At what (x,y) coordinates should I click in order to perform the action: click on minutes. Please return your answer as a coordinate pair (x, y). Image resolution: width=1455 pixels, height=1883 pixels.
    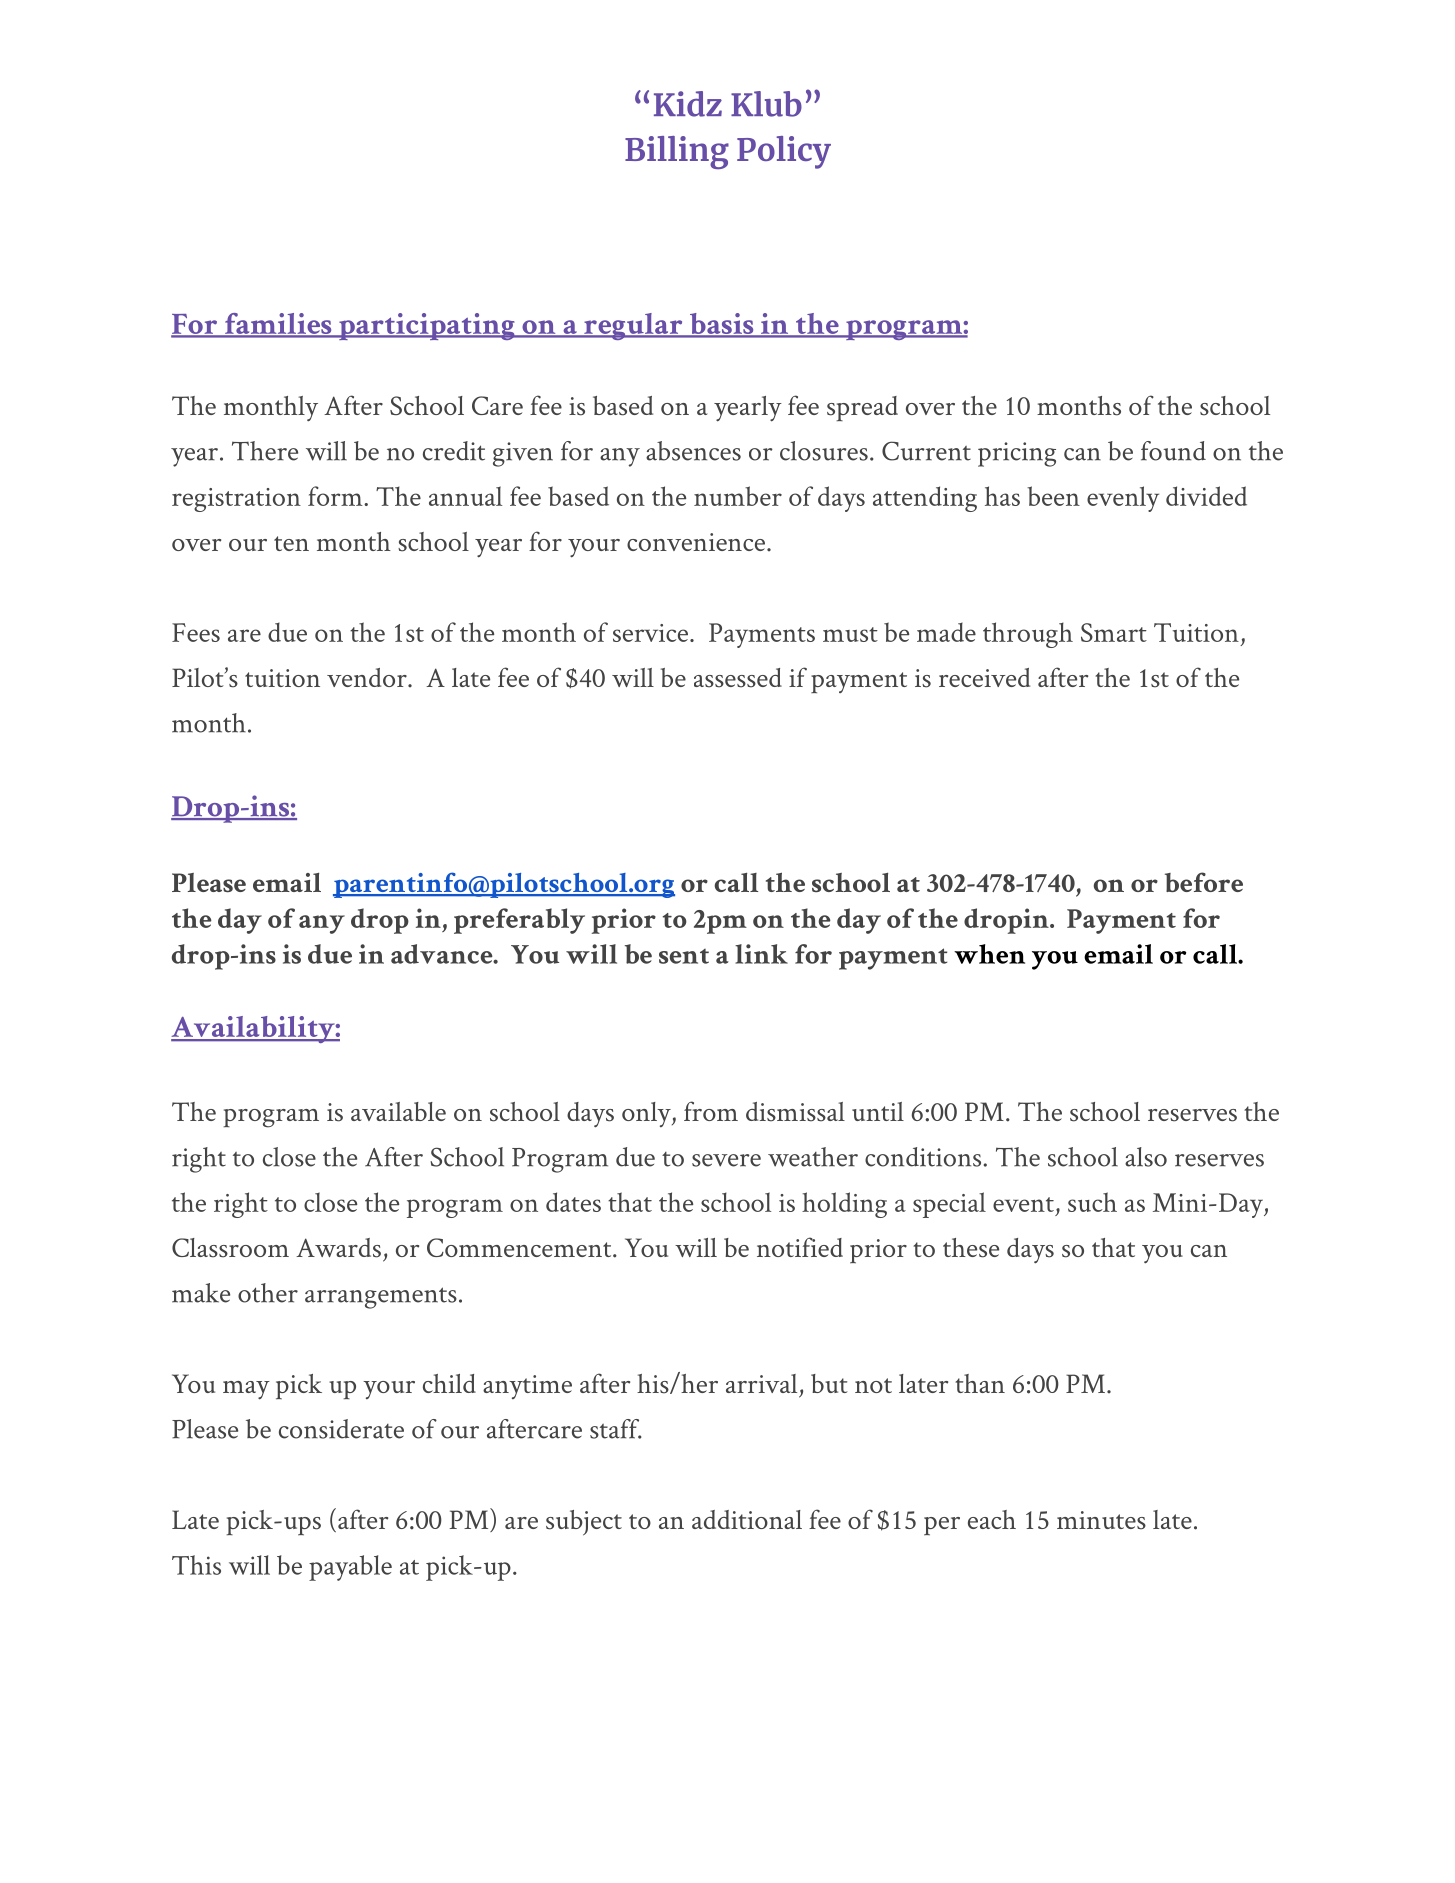
    Looking at the image, I should click on (1101, 1520).
